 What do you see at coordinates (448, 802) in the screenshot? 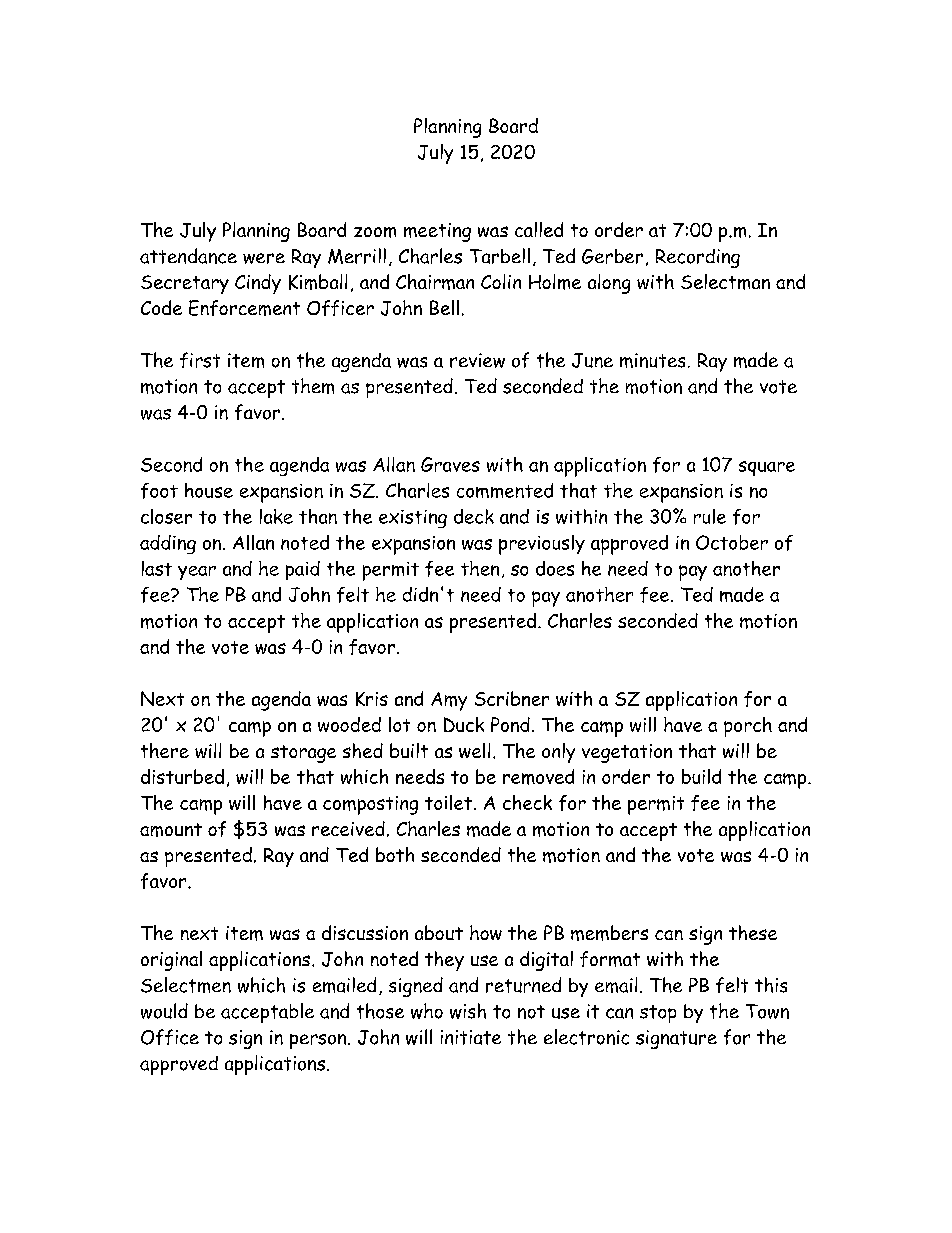
I see `toilet` at bounding box center [448, 802].
